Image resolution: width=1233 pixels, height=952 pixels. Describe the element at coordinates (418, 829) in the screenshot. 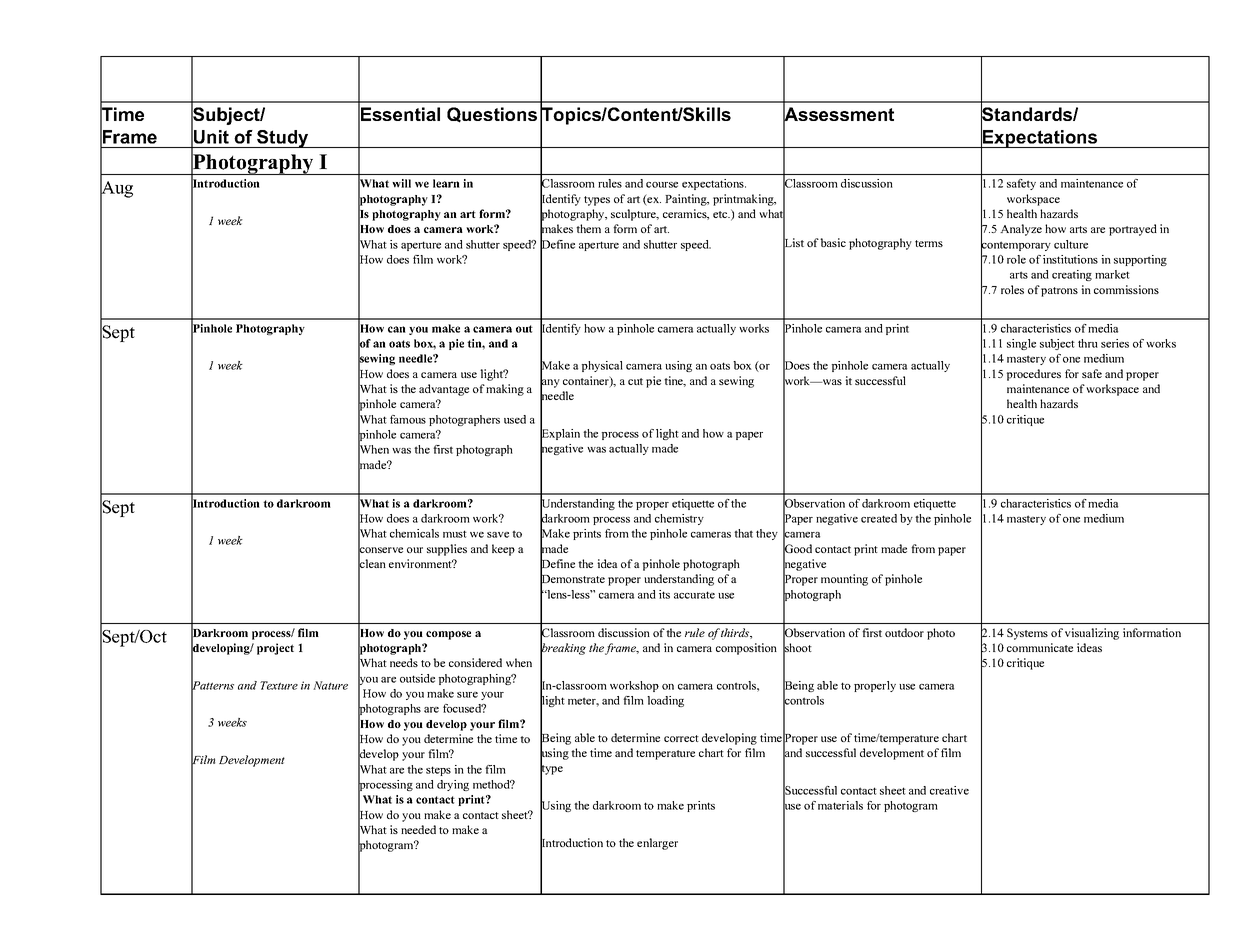

I see `needed` at that location.
